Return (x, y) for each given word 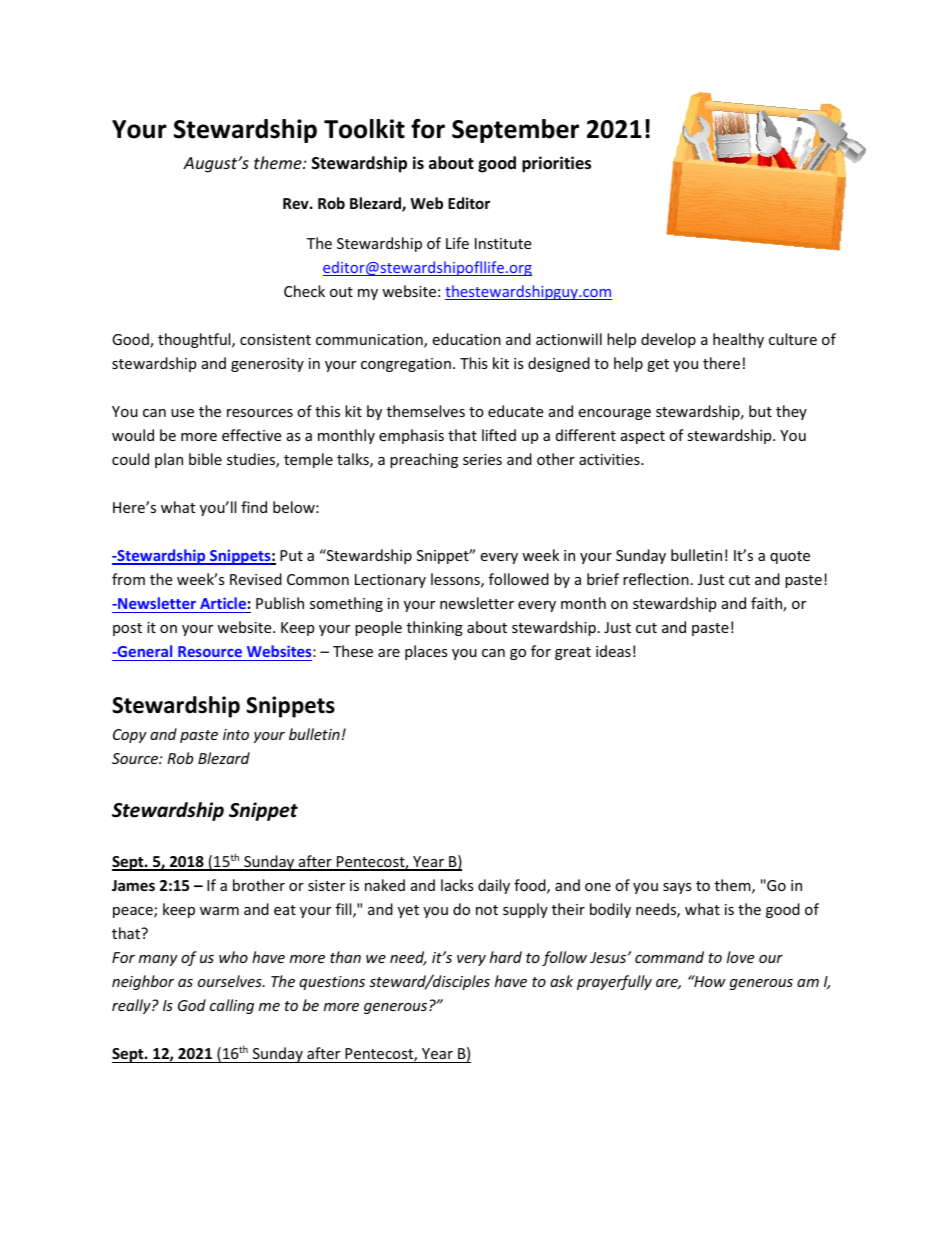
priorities (556, 164)
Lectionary (390, 581)
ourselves (231, 981)
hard (506, 957)
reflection (656, 579)
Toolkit (364, 129)
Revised (256, 579)
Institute (503, 243)
